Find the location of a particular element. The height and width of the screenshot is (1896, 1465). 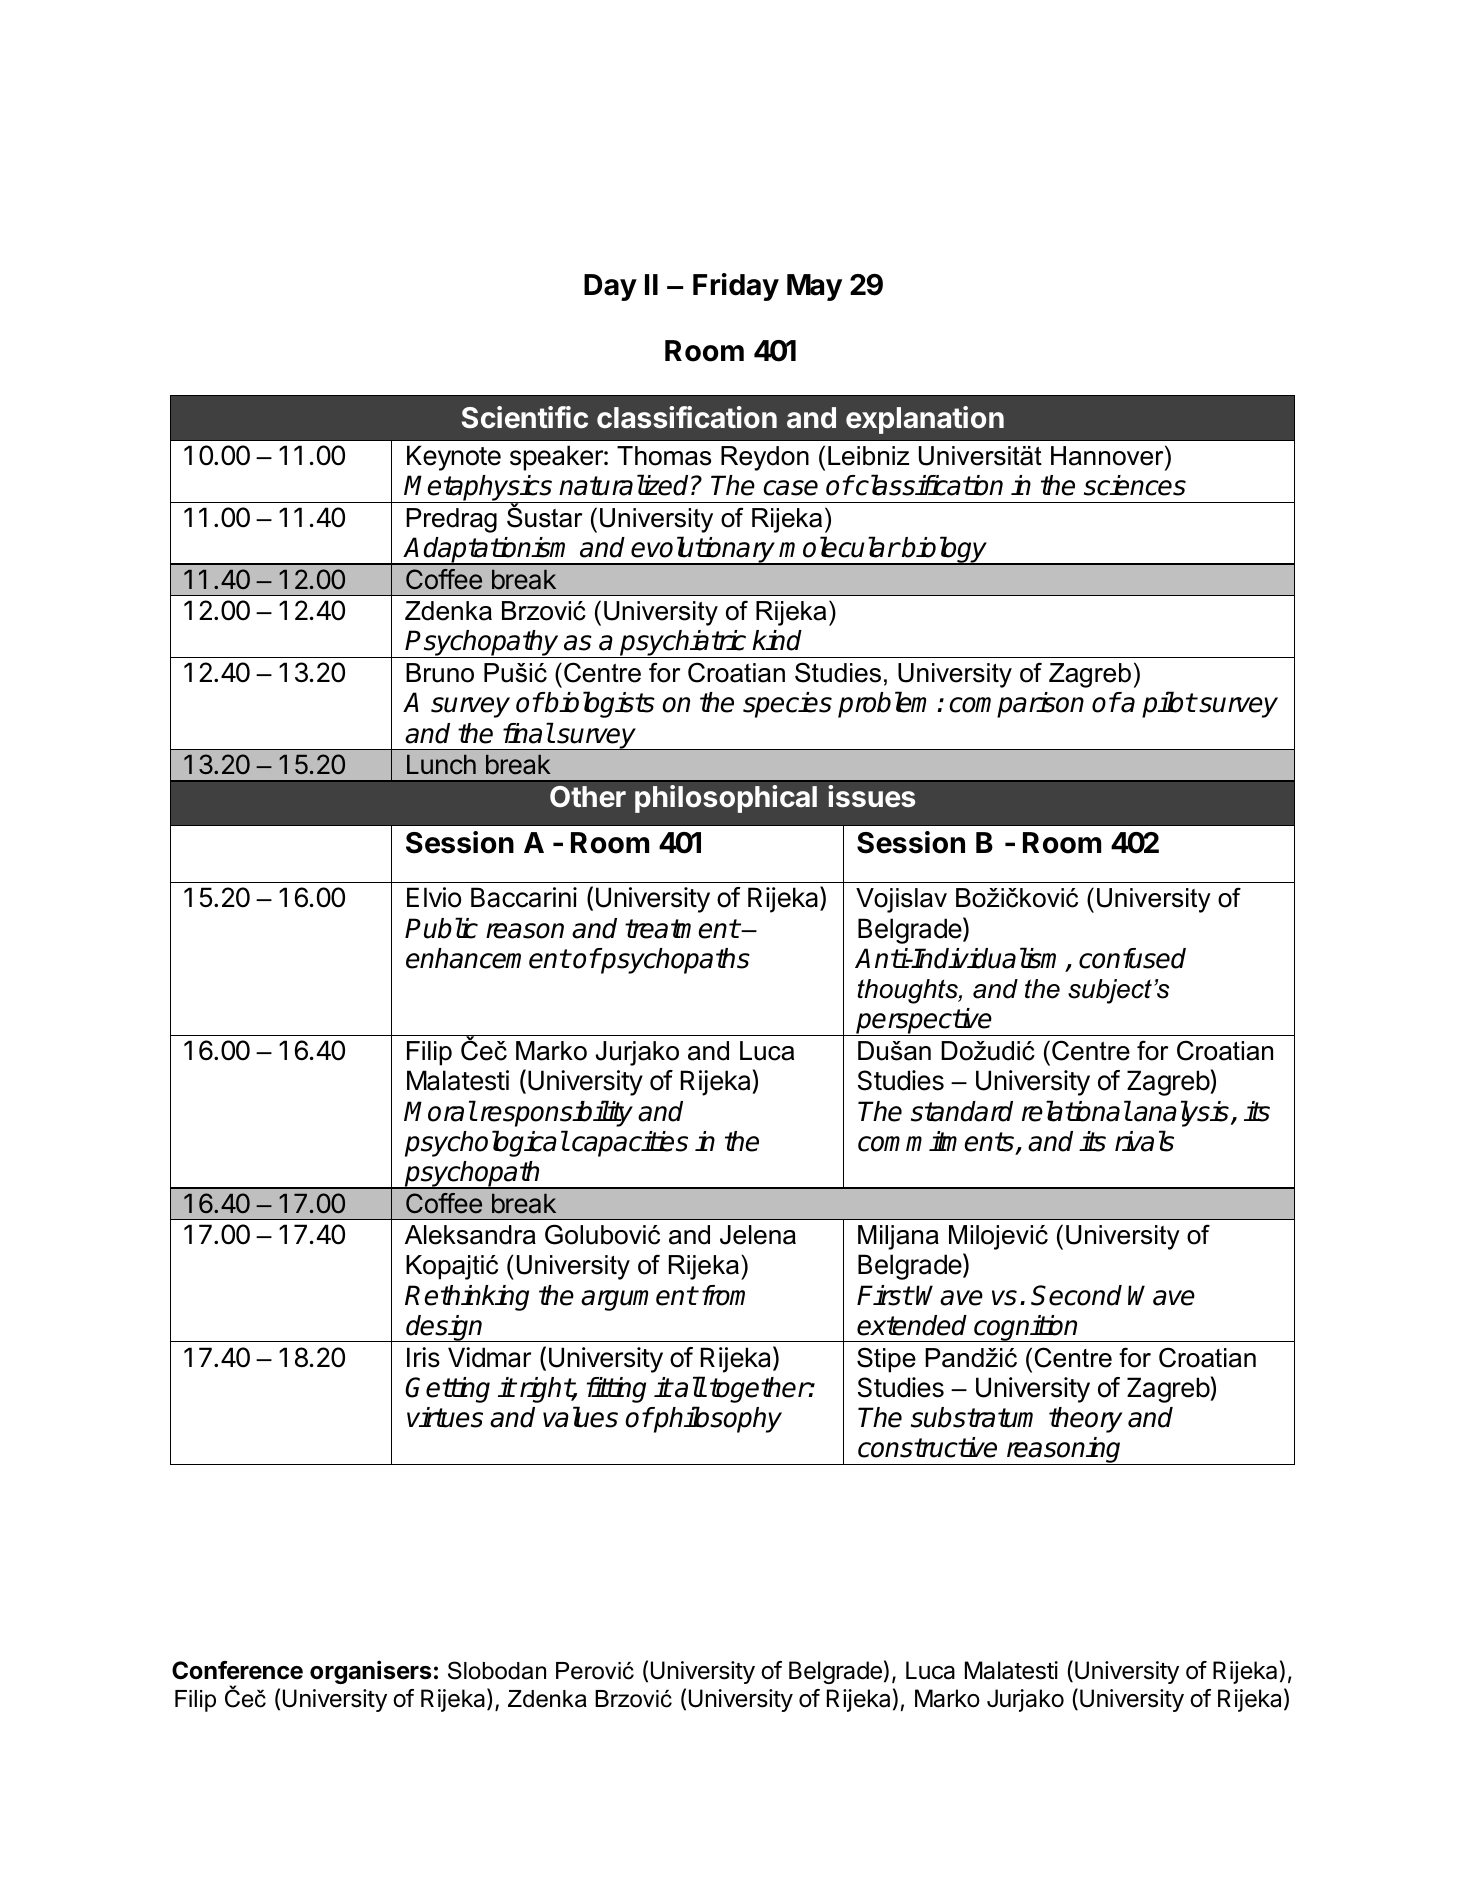

Friday is located at coordinates (736, 287).
